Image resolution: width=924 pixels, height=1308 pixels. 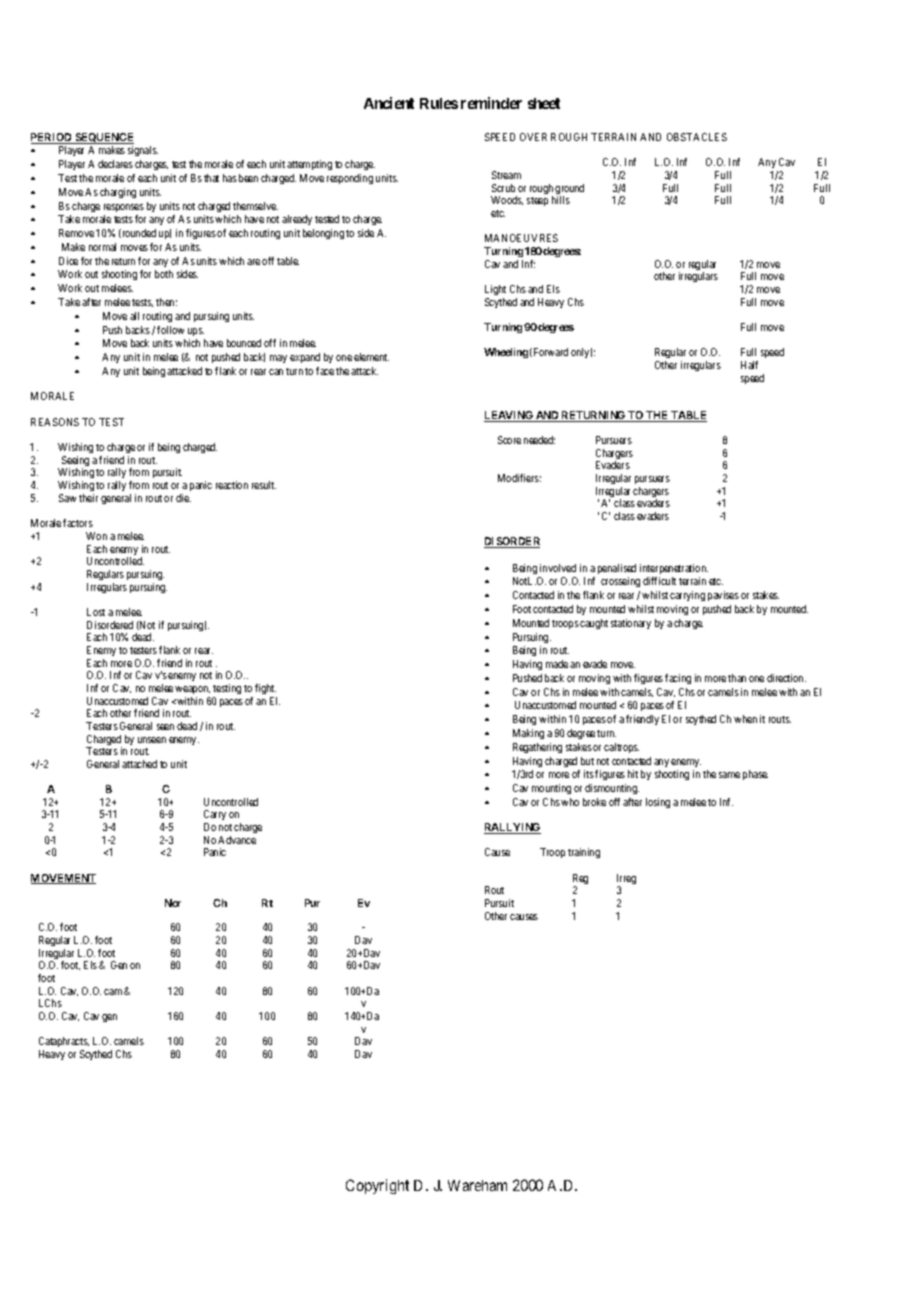 I want to click on OBSTACLES, so click(x=697, y=137).
